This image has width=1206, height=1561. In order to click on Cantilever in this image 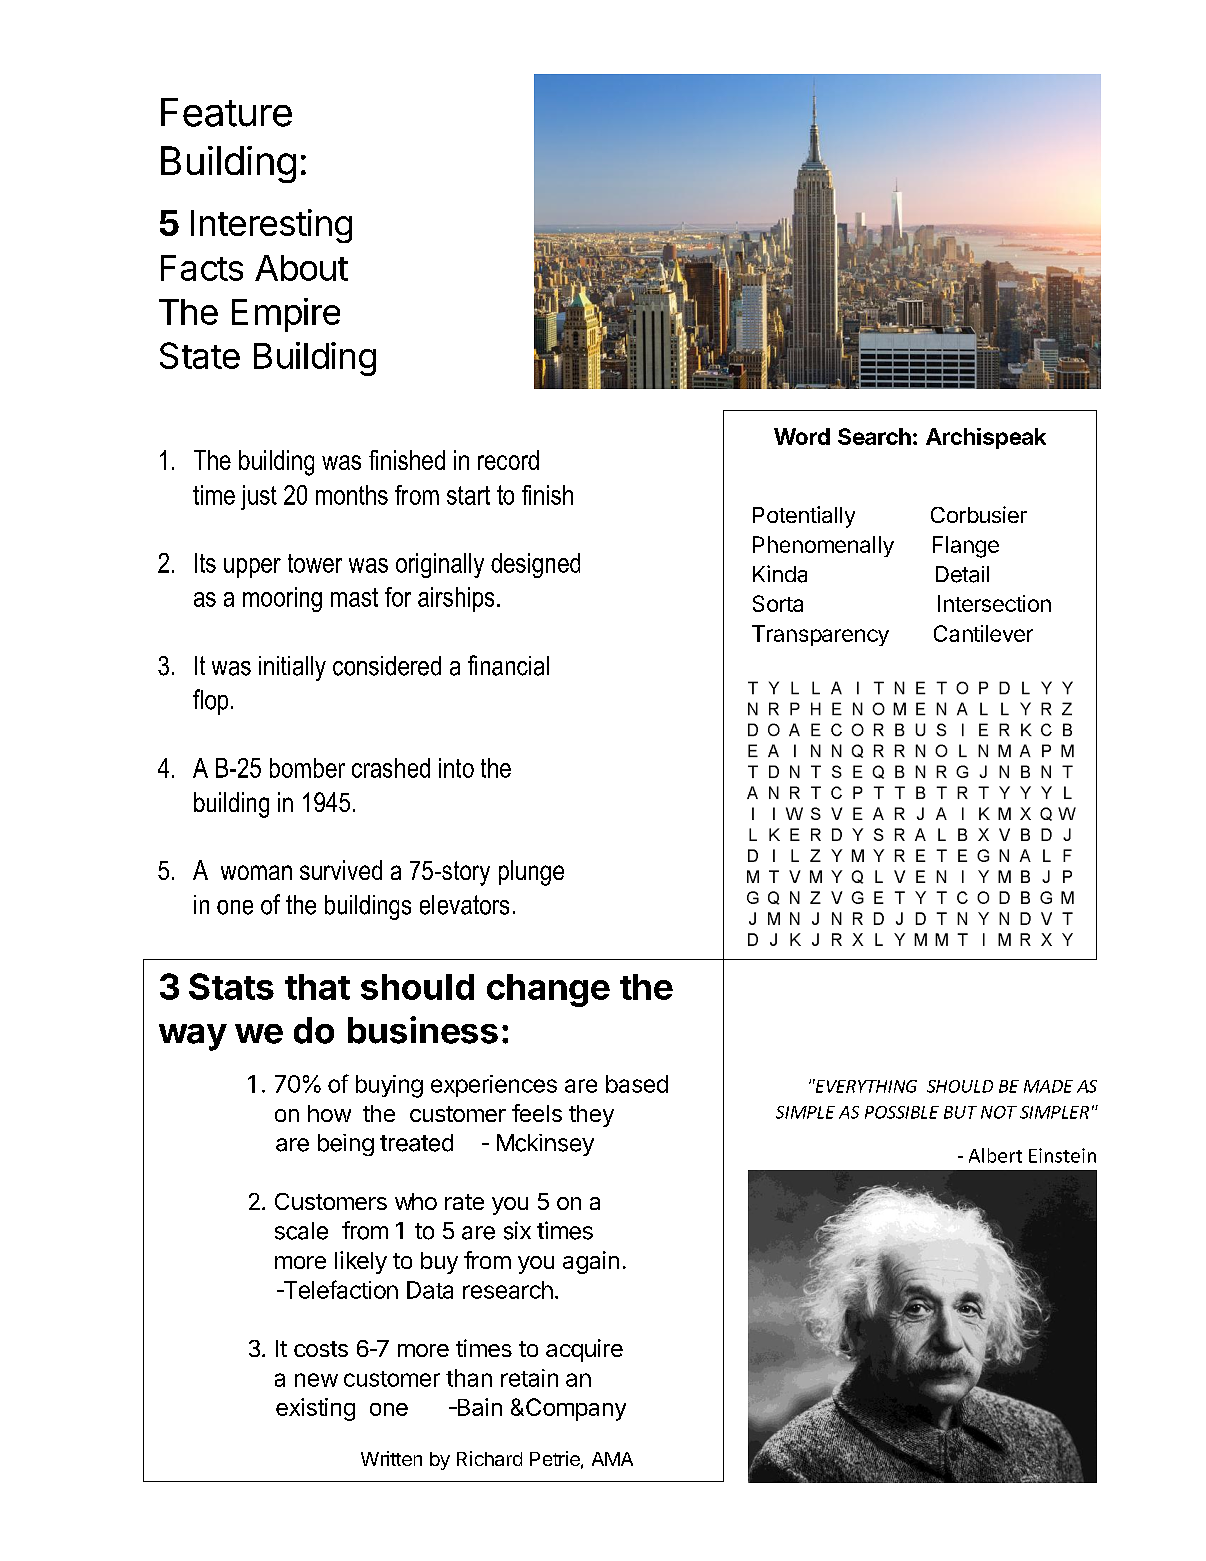, I will do `click(983, 633)`.
